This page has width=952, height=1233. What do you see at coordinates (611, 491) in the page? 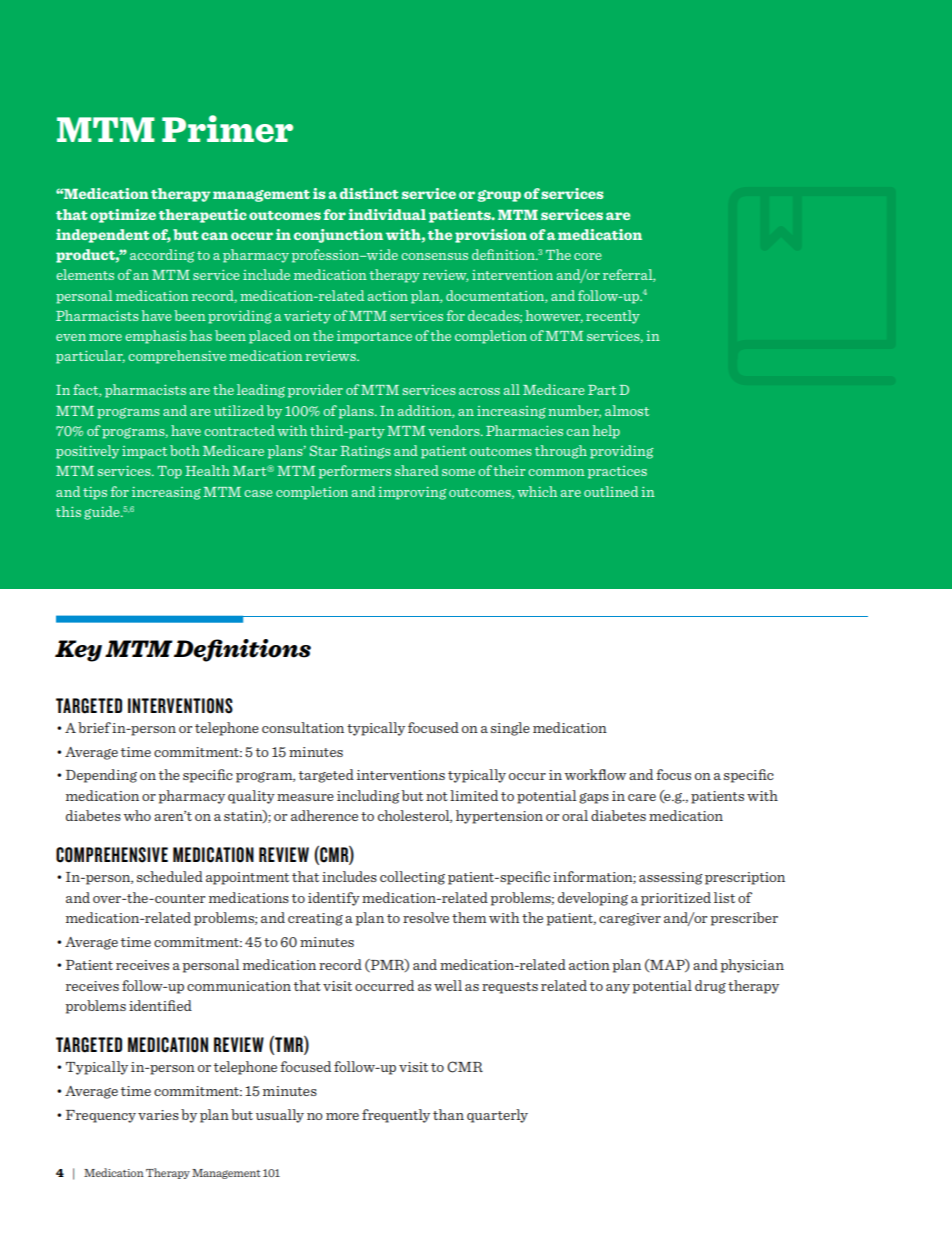
I see `outlined` at bounding box center [611, 491].
